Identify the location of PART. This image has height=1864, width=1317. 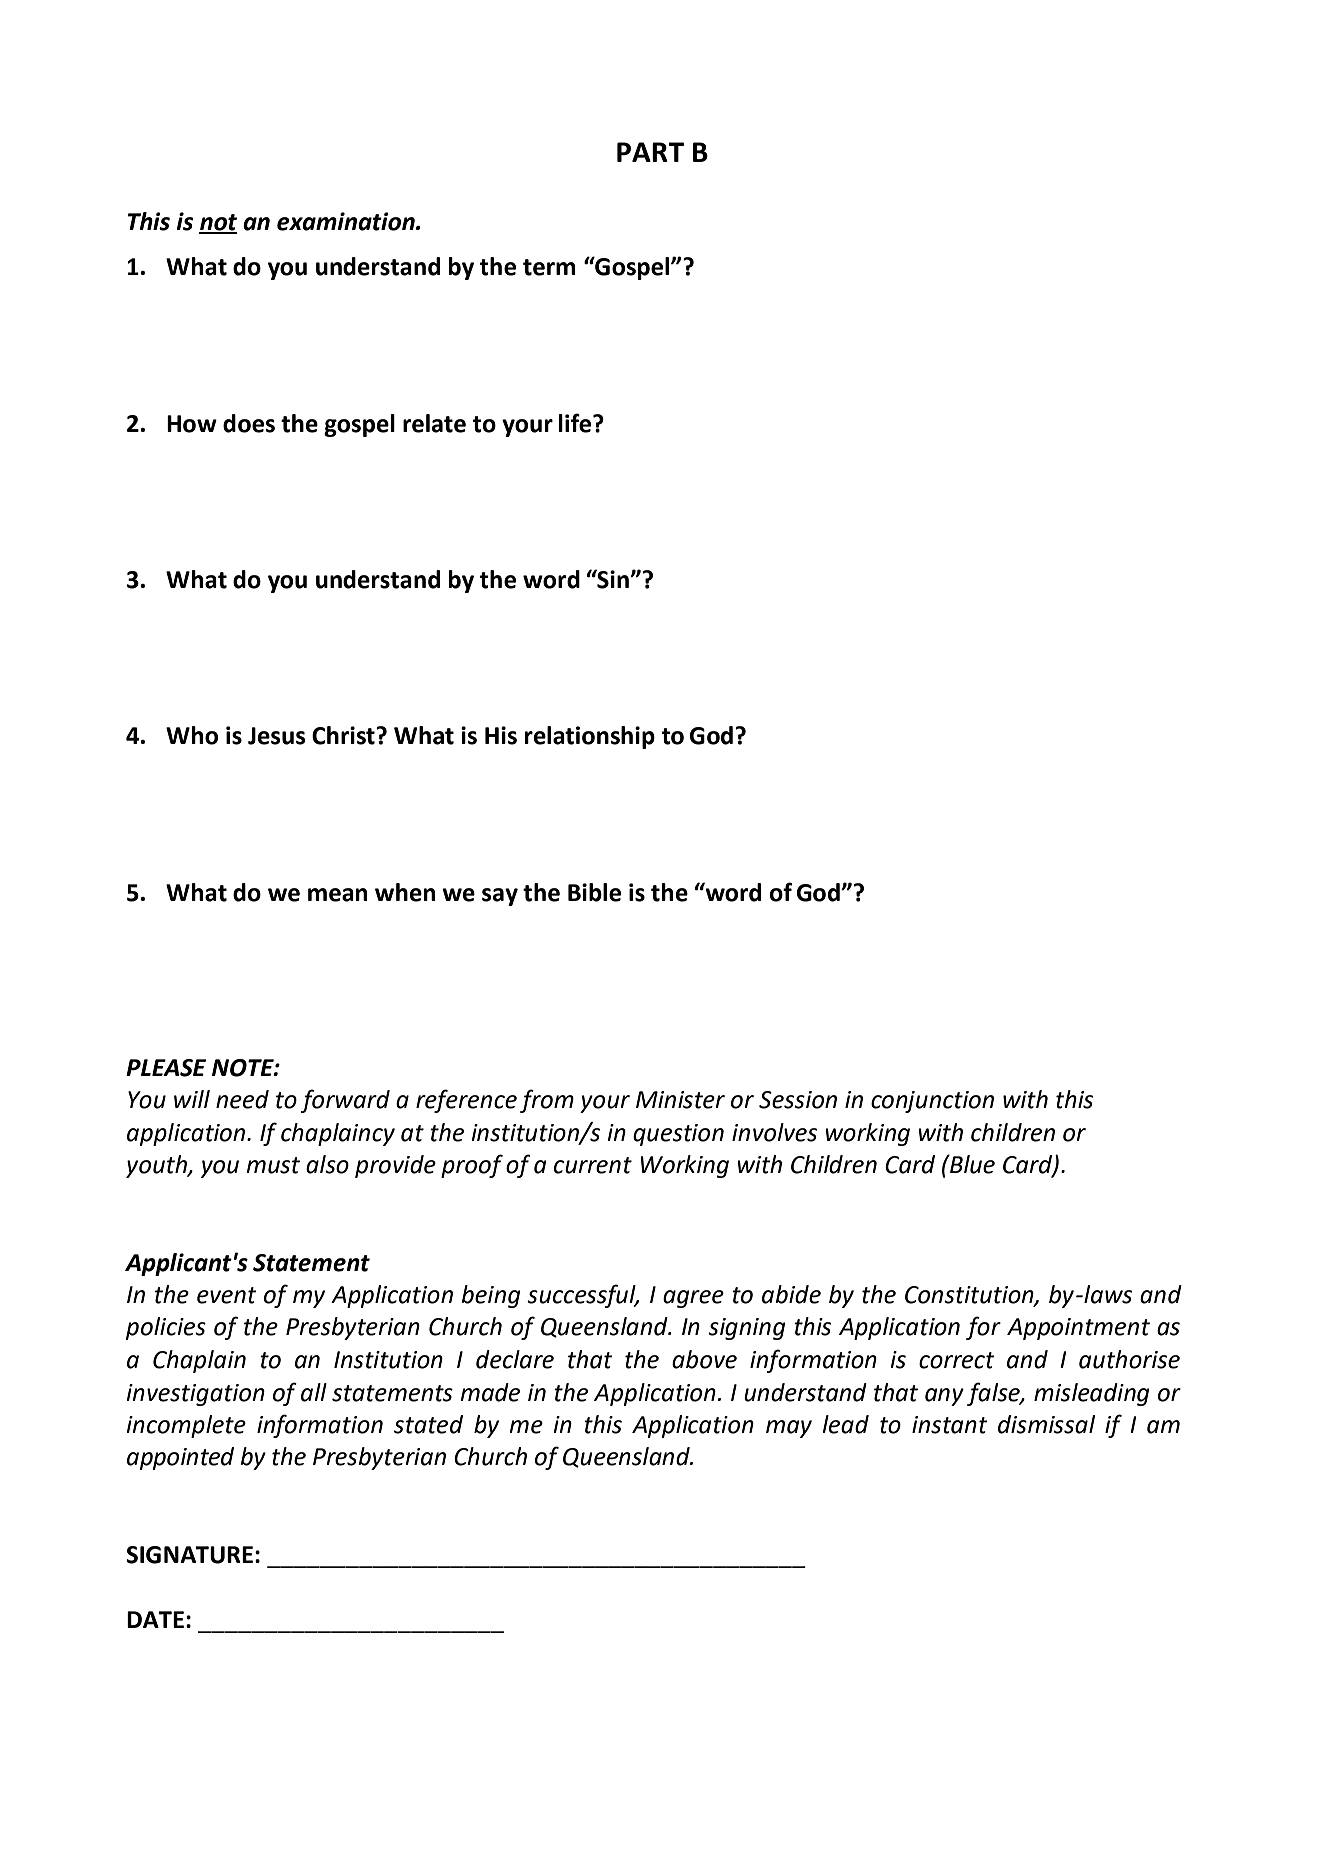
(650, 152).
